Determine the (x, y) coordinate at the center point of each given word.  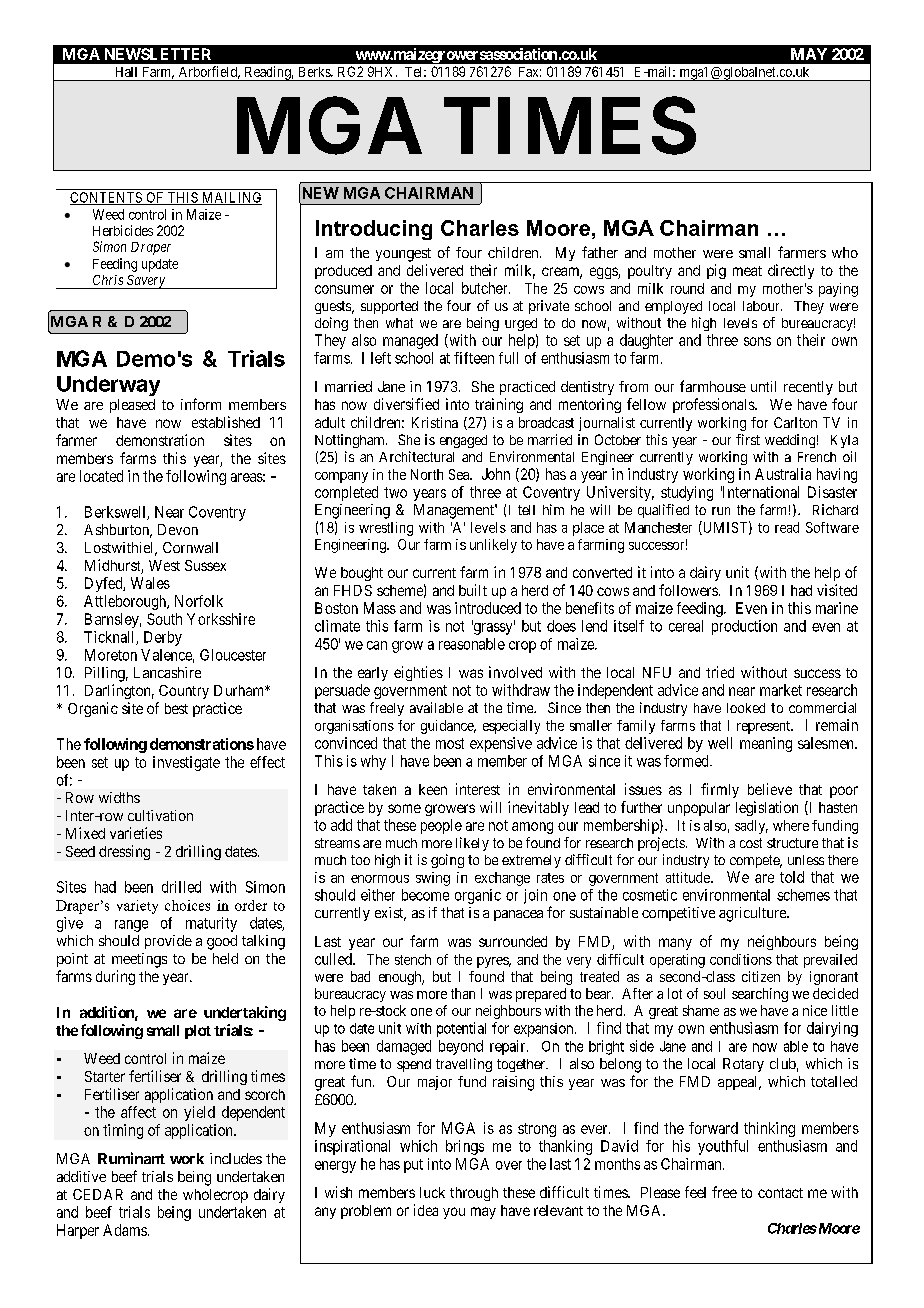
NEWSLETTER (158, 54)
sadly (751, 827)
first (748, 439)
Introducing (374, 230)
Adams (125, 1230)
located (101, 476)
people (441, 826)
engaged (463, 441)
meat (747, 271)
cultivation (160, 815)
